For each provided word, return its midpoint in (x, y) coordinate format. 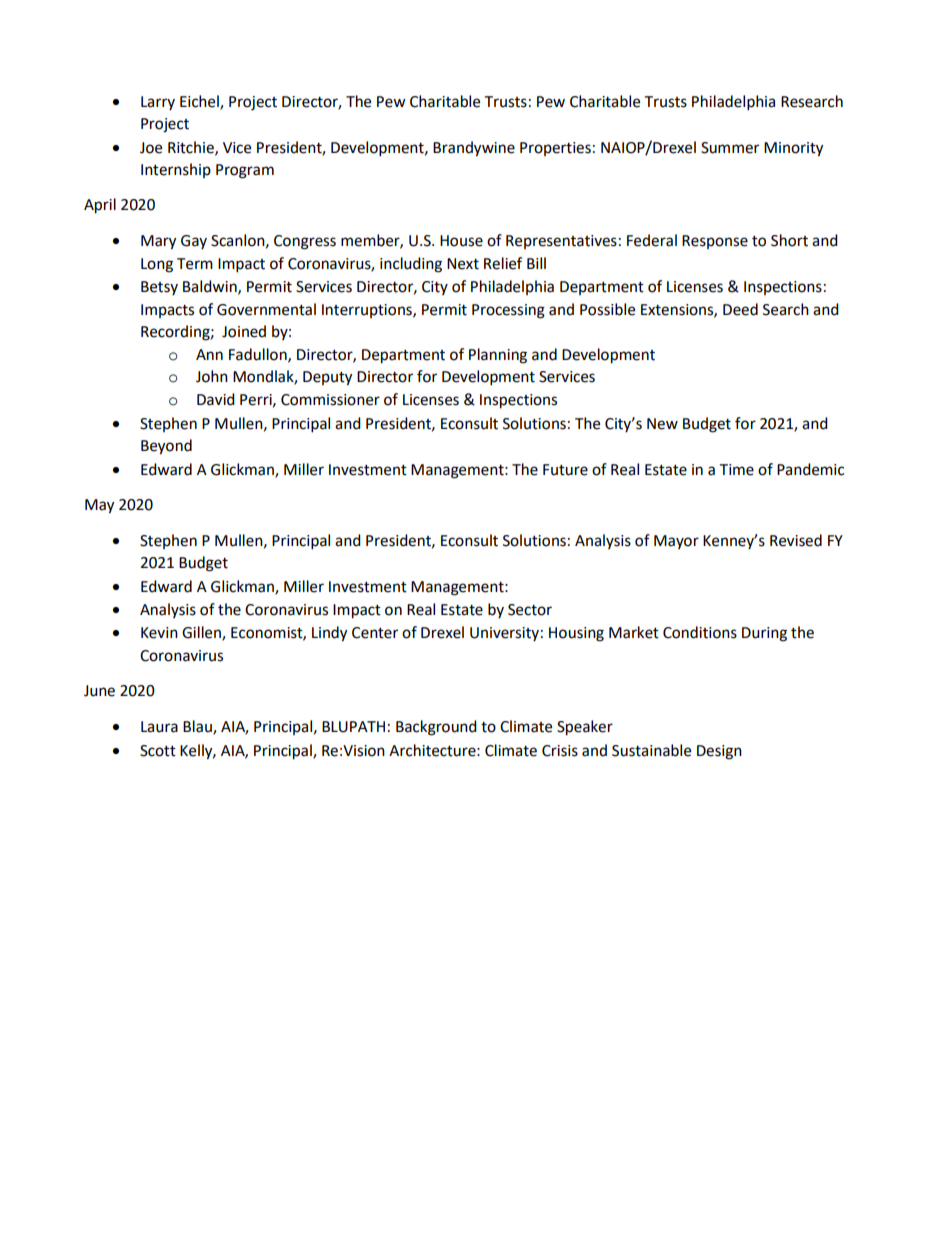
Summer (730, 148)
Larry (158, 103)
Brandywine (474, 149)
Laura (159, 727)
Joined (244, 331)
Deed (740, 309)
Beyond (166, 447)
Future (565, 470)
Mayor (676, 542)
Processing (508, 311)
